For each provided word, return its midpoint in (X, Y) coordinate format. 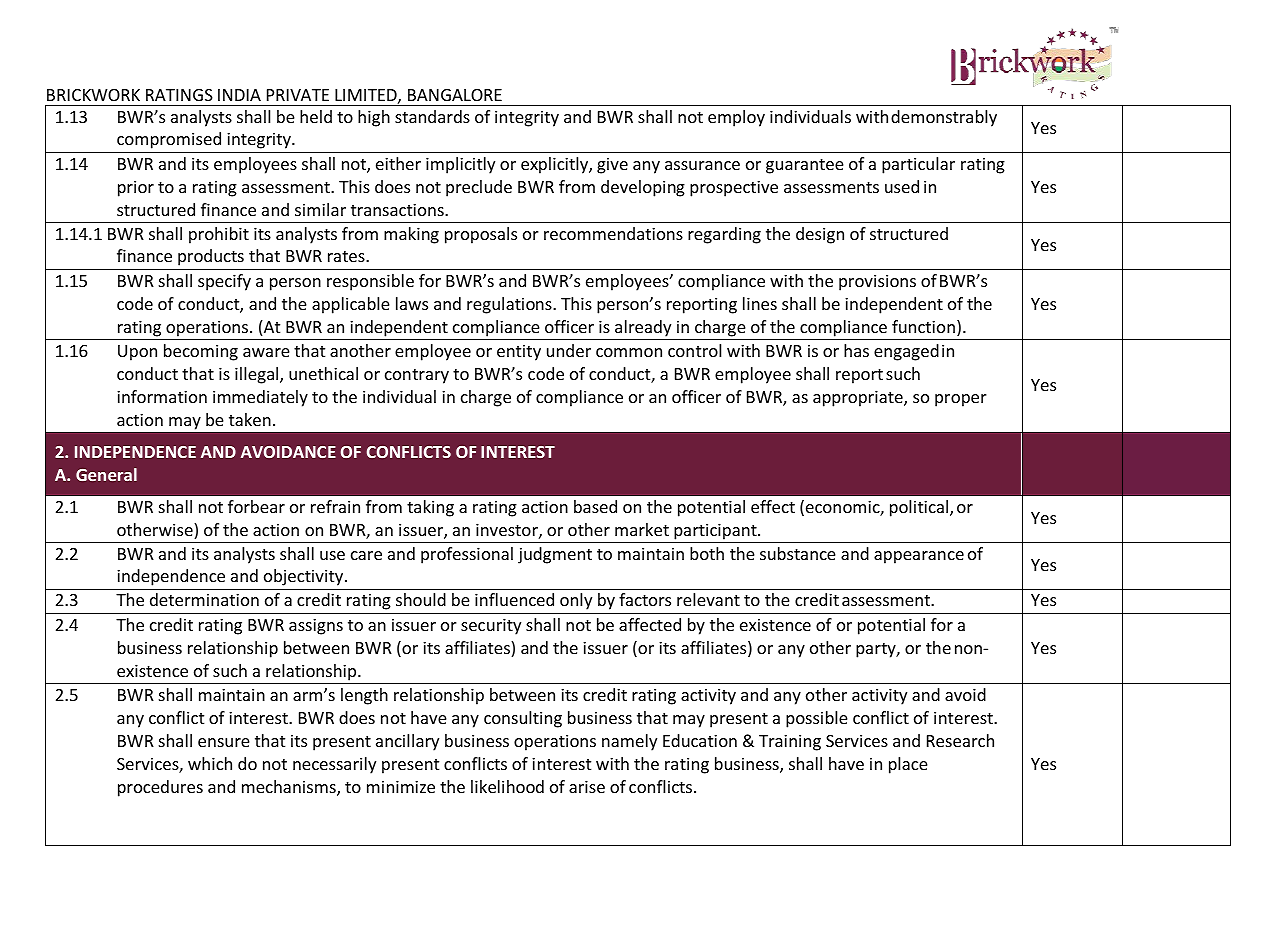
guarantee (805, 166)
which (210, 763)
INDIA (239, 95)
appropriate (859, 398)
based (595, 506)
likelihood (507, 786)
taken (250, 419)
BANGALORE (455, 95)
